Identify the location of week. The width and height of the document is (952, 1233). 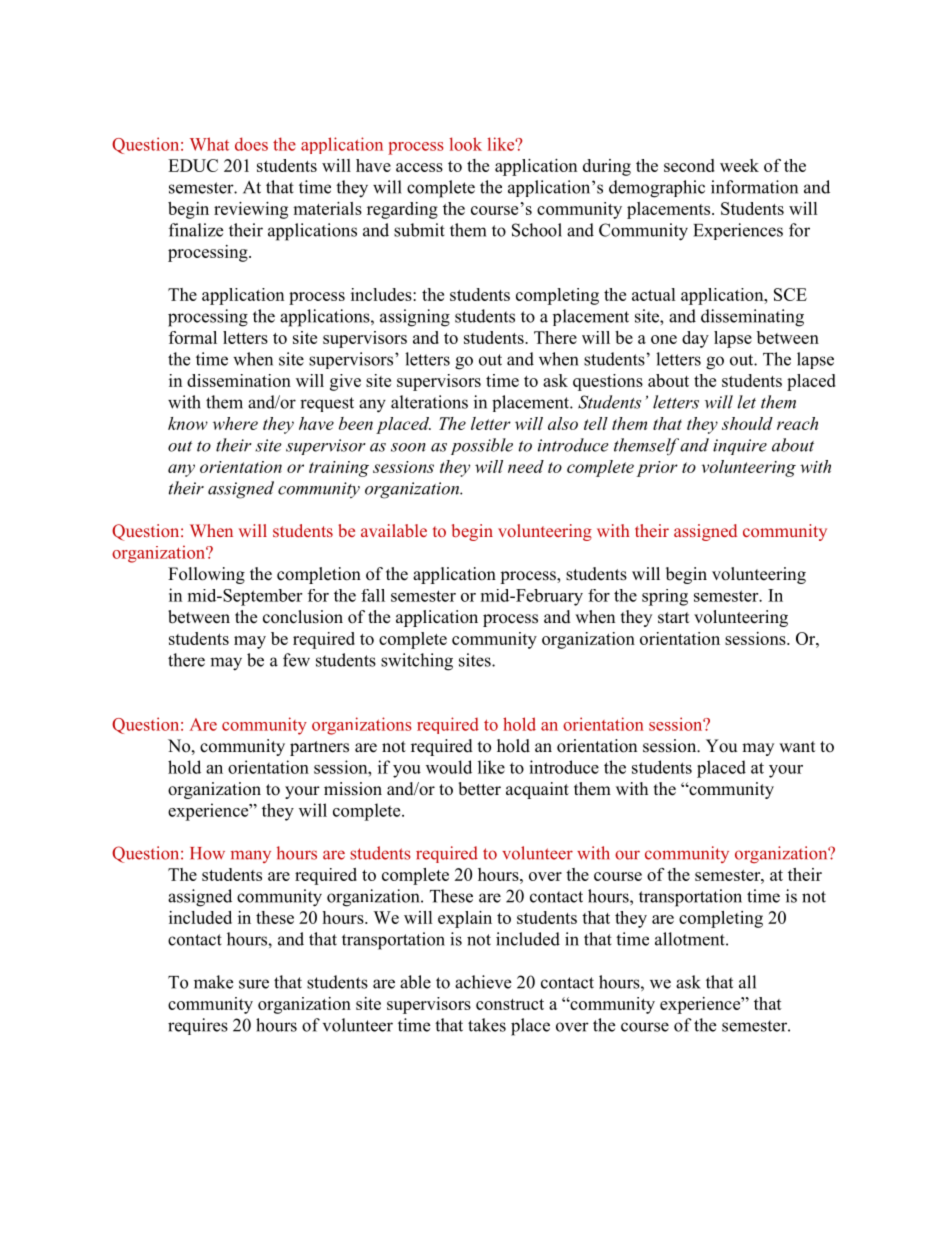
(739, 165).
